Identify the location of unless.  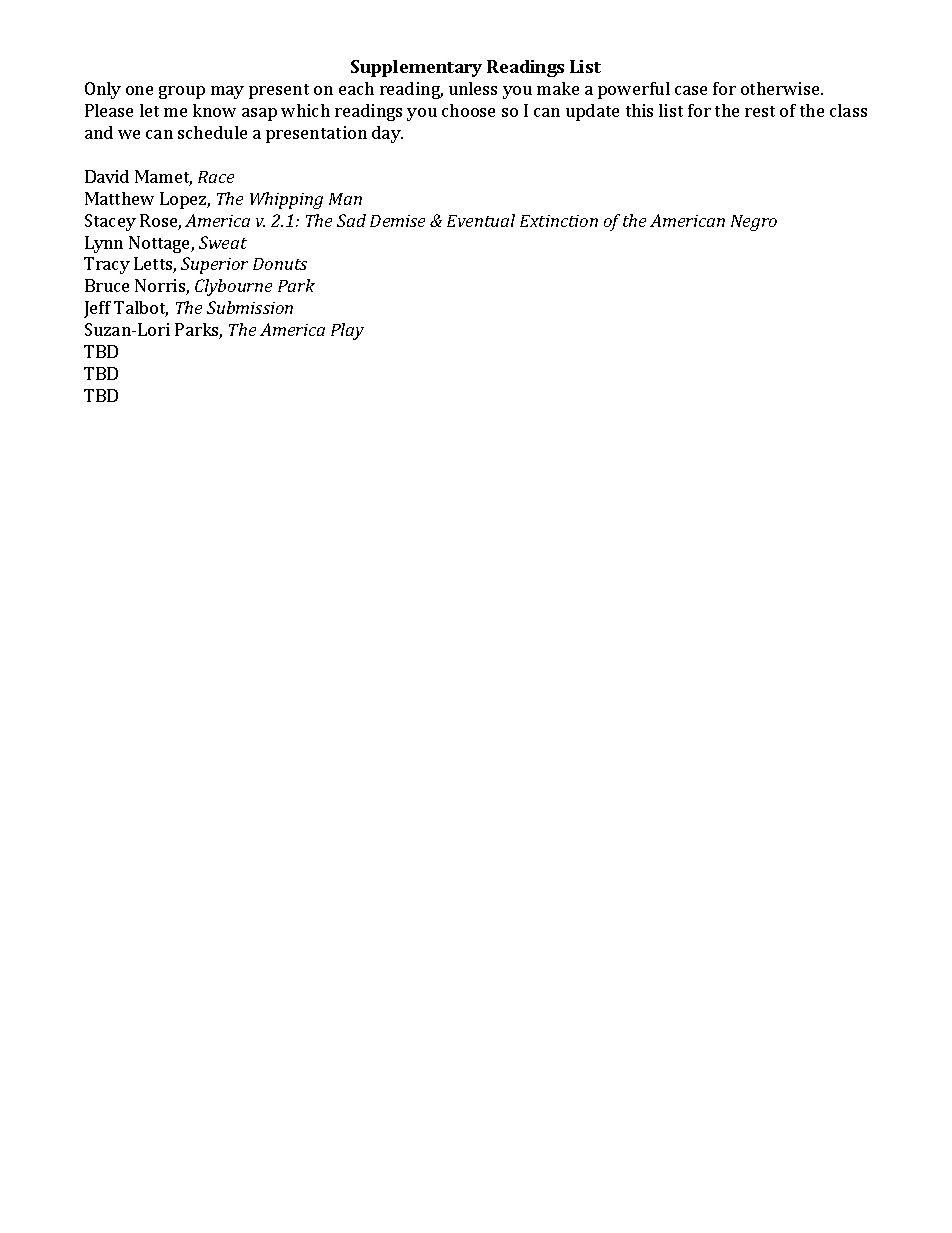
(473, 88).
